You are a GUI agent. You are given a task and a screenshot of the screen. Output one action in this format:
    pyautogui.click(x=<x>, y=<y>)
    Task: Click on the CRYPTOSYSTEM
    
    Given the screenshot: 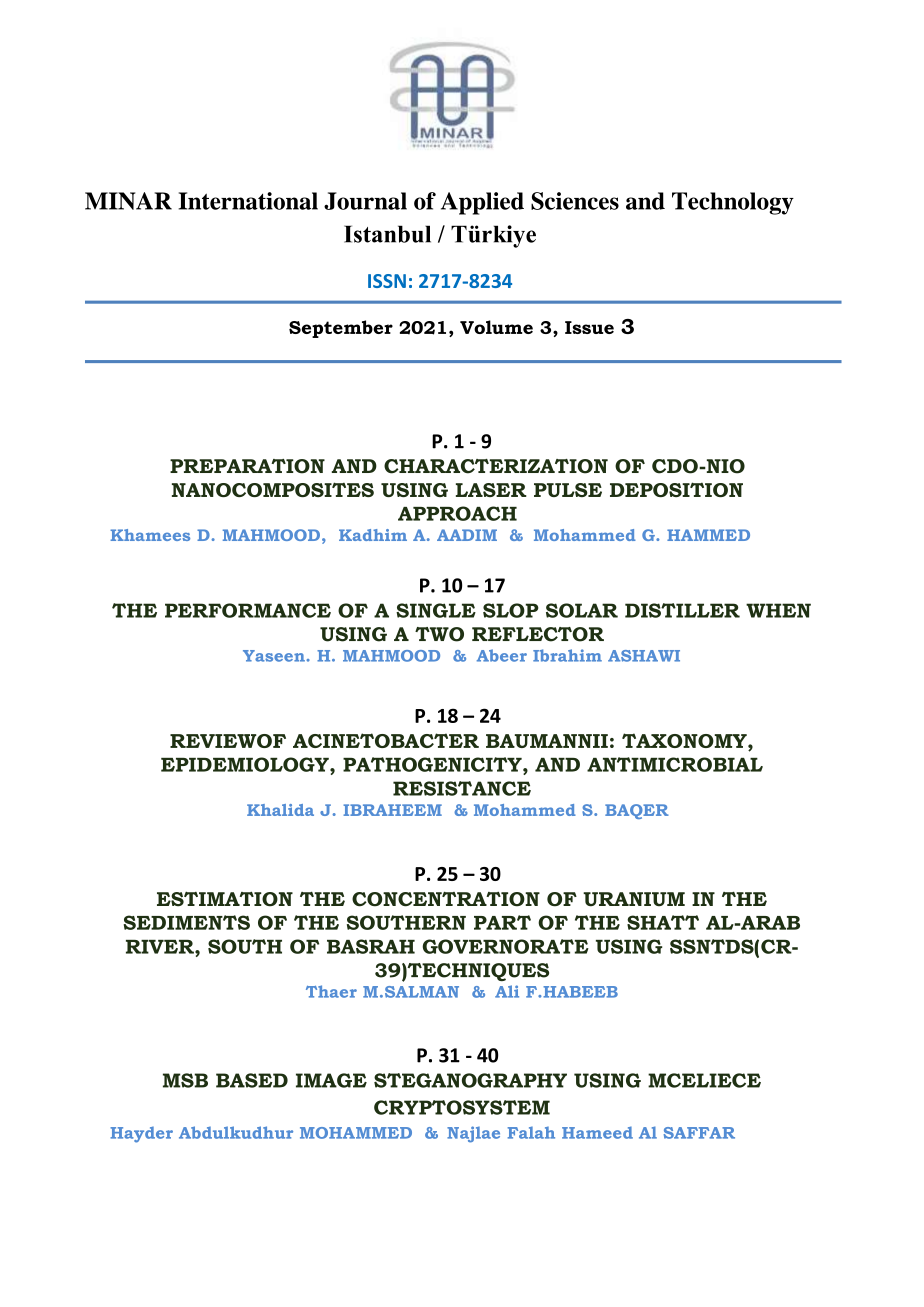 What is the action you would take?
    pyautogui.click(x=462, y=1107)
